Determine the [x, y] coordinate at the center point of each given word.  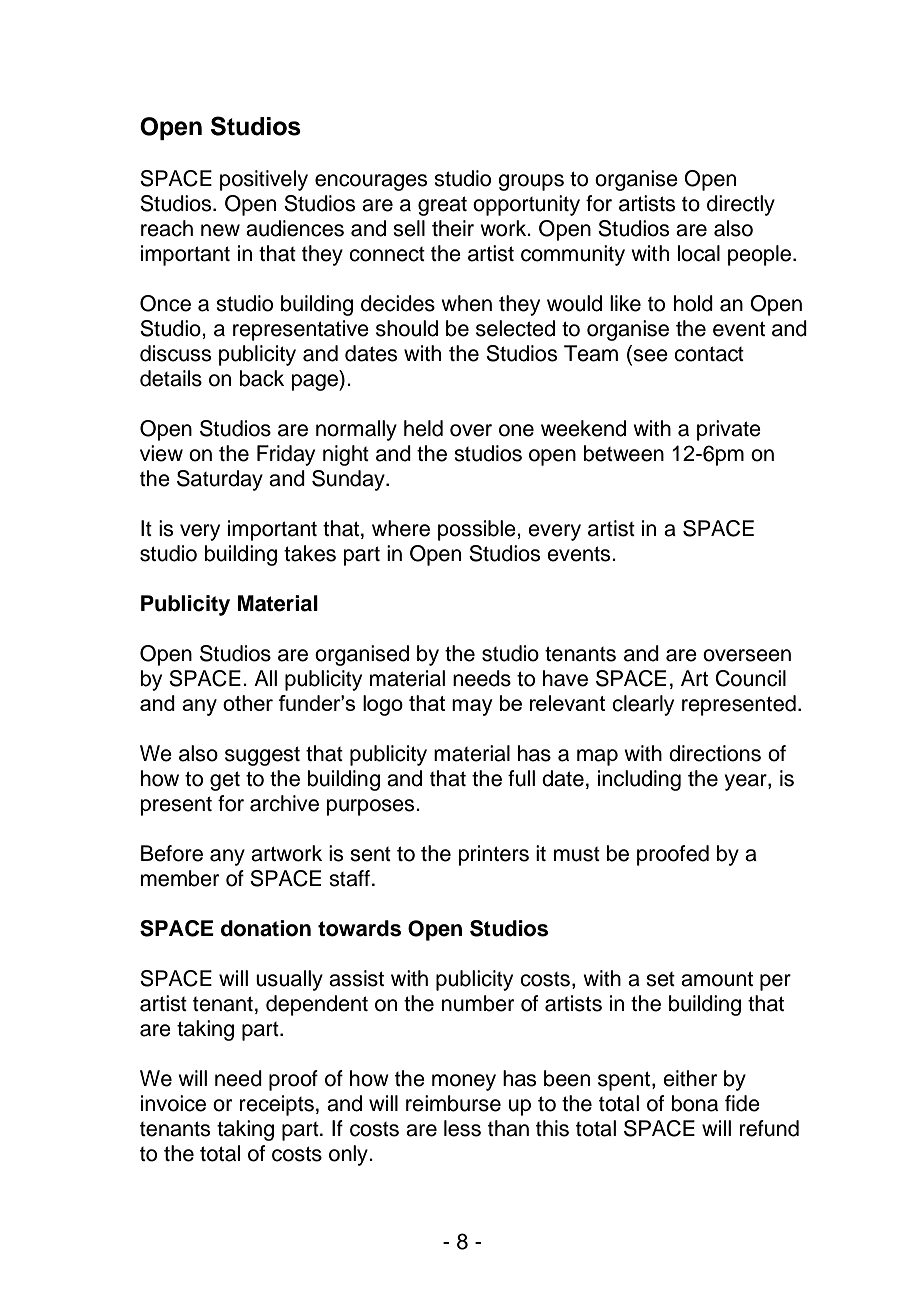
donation [266, 928]
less [462, 1128]
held [423, 428]
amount [717, 979]
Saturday [220, 480]
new [220, 230]
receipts [277, 1105]
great [442, 206]
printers [494, 855]
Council [751, 678]
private [729, 430]
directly [741, 205]
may [472, 707]
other [248, 703]
